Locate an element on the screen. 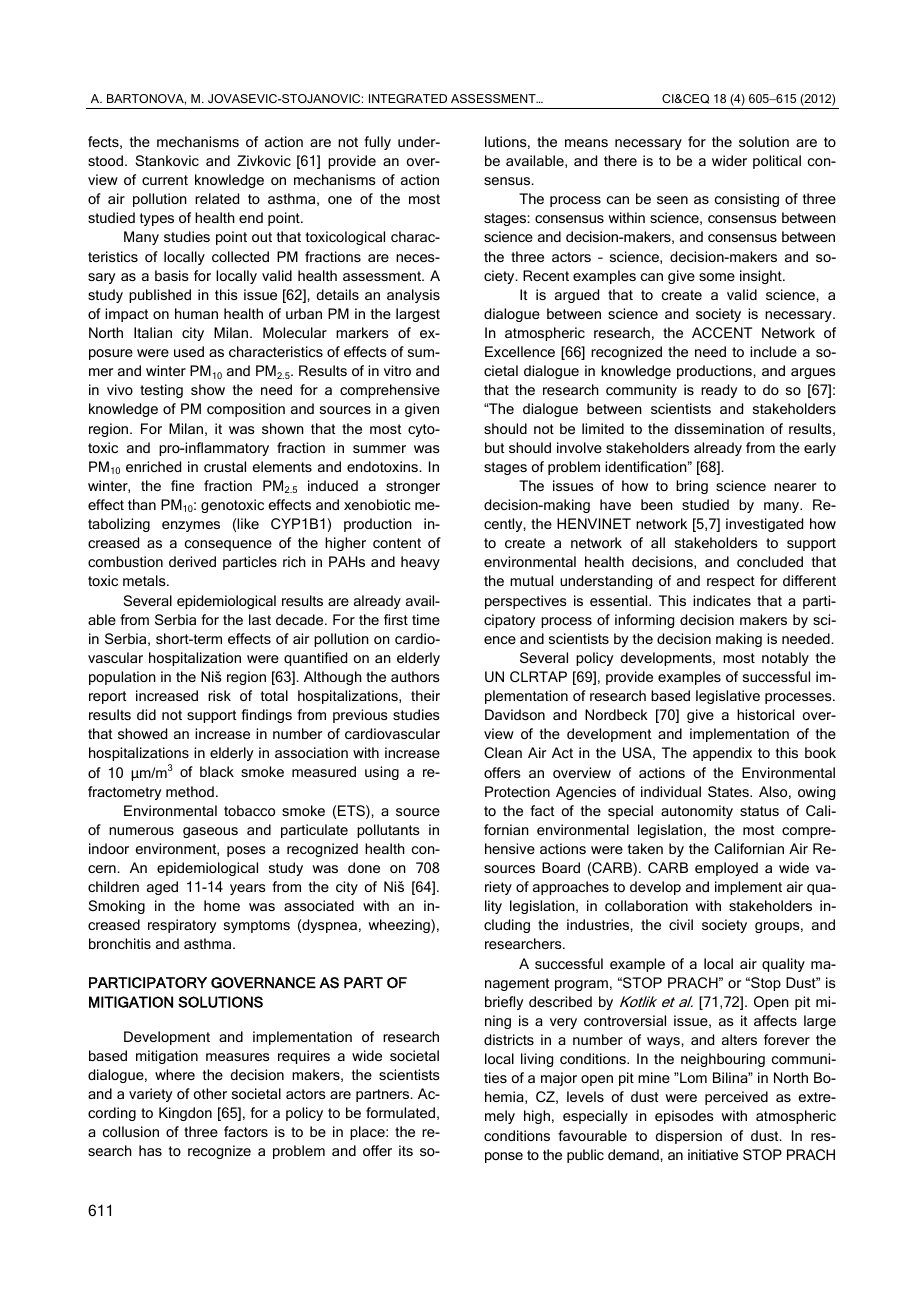 The width and height of the screenshot is (924, 1308). indicates is located at coordinates (722, 600).
